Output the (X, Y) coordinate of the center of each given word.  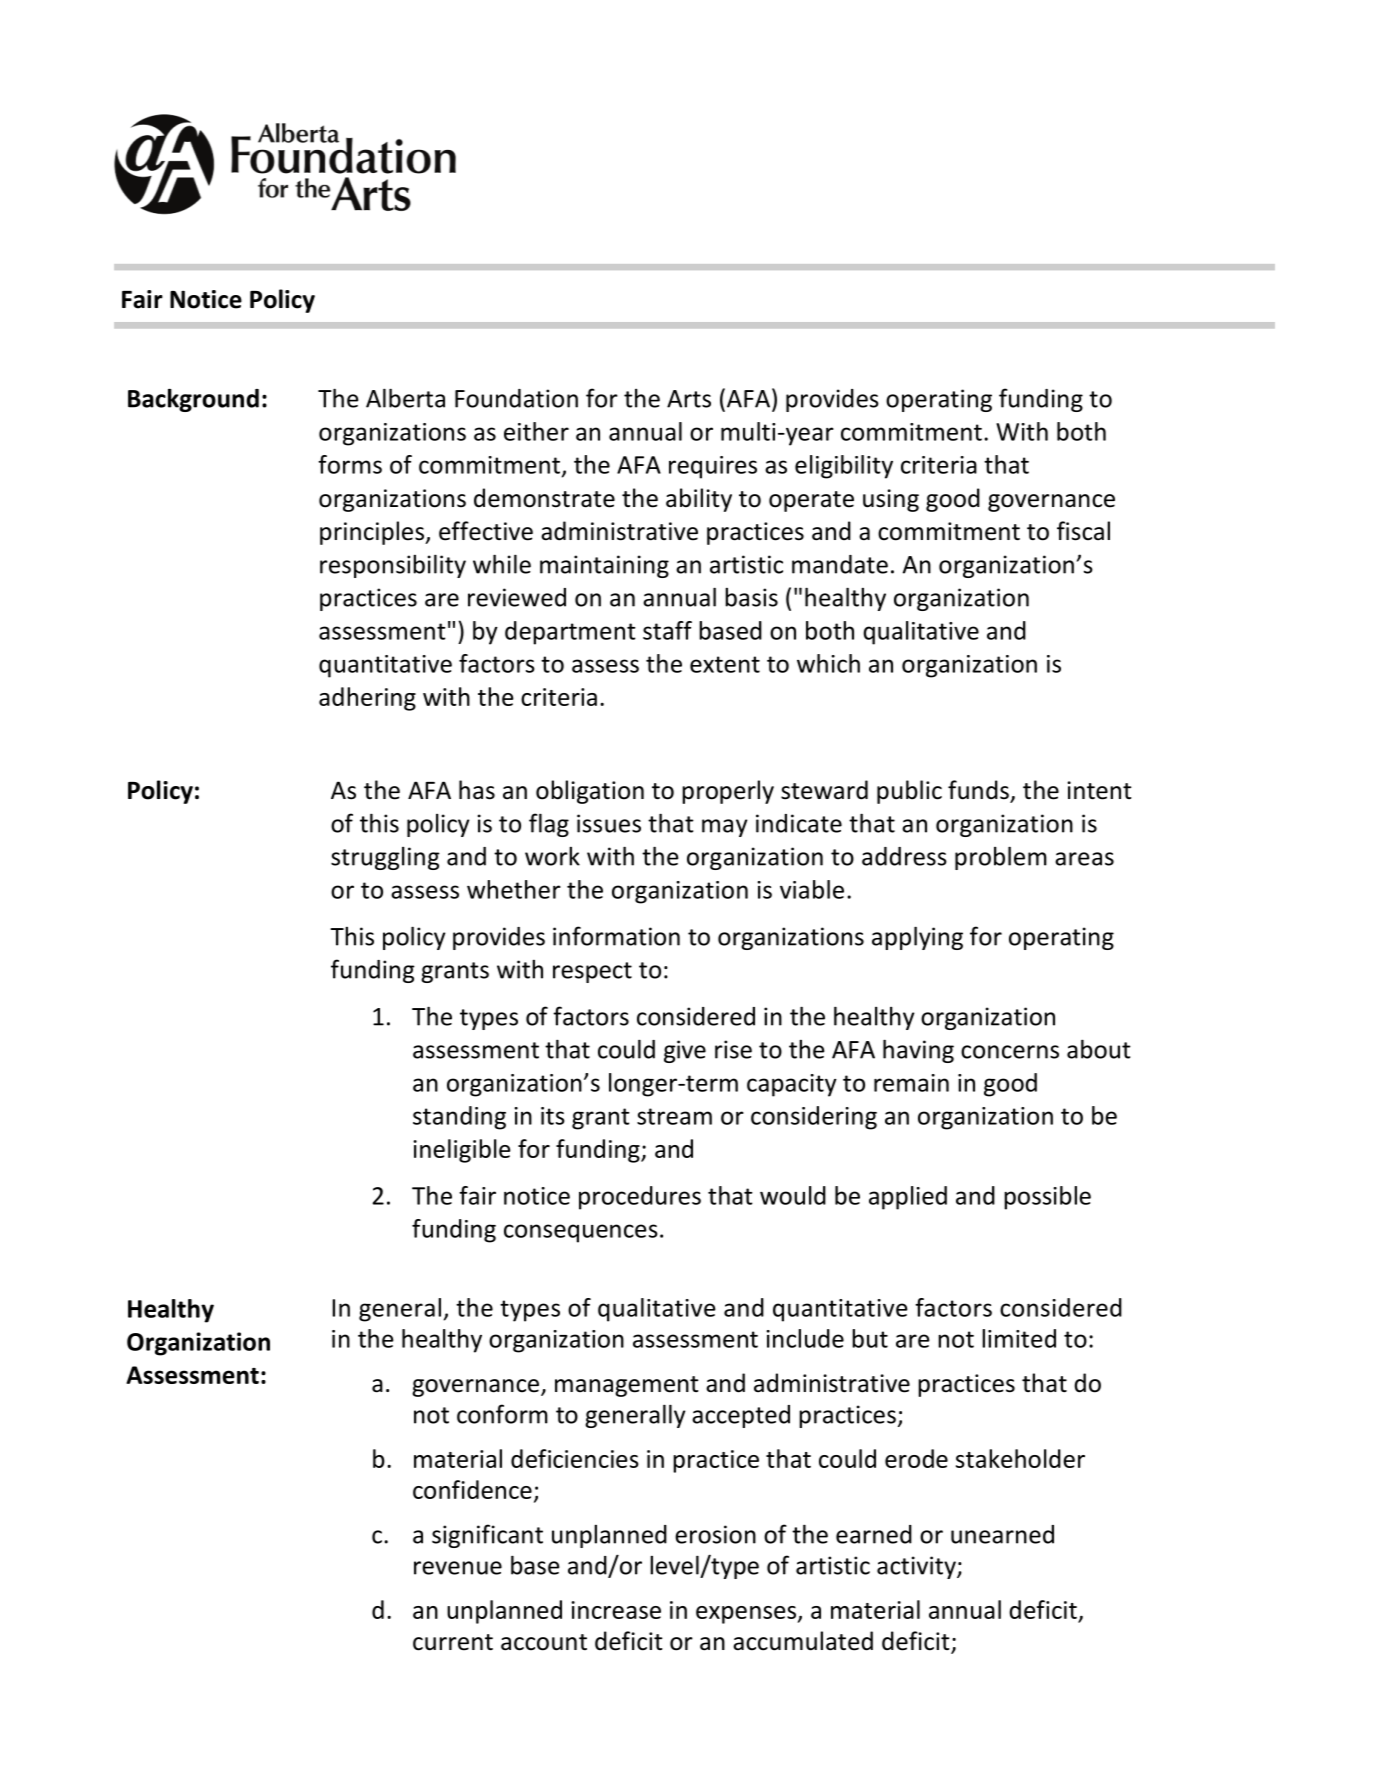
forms (350, 464)
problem (1001, 858)
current (453, 1642)
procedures (640, 1198)
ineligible (462, 1151)
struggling (385, 858)
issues (609, 823)
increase (616, 1610)
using (891, 500)
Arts (689, 399)
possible (1047, 1198)
